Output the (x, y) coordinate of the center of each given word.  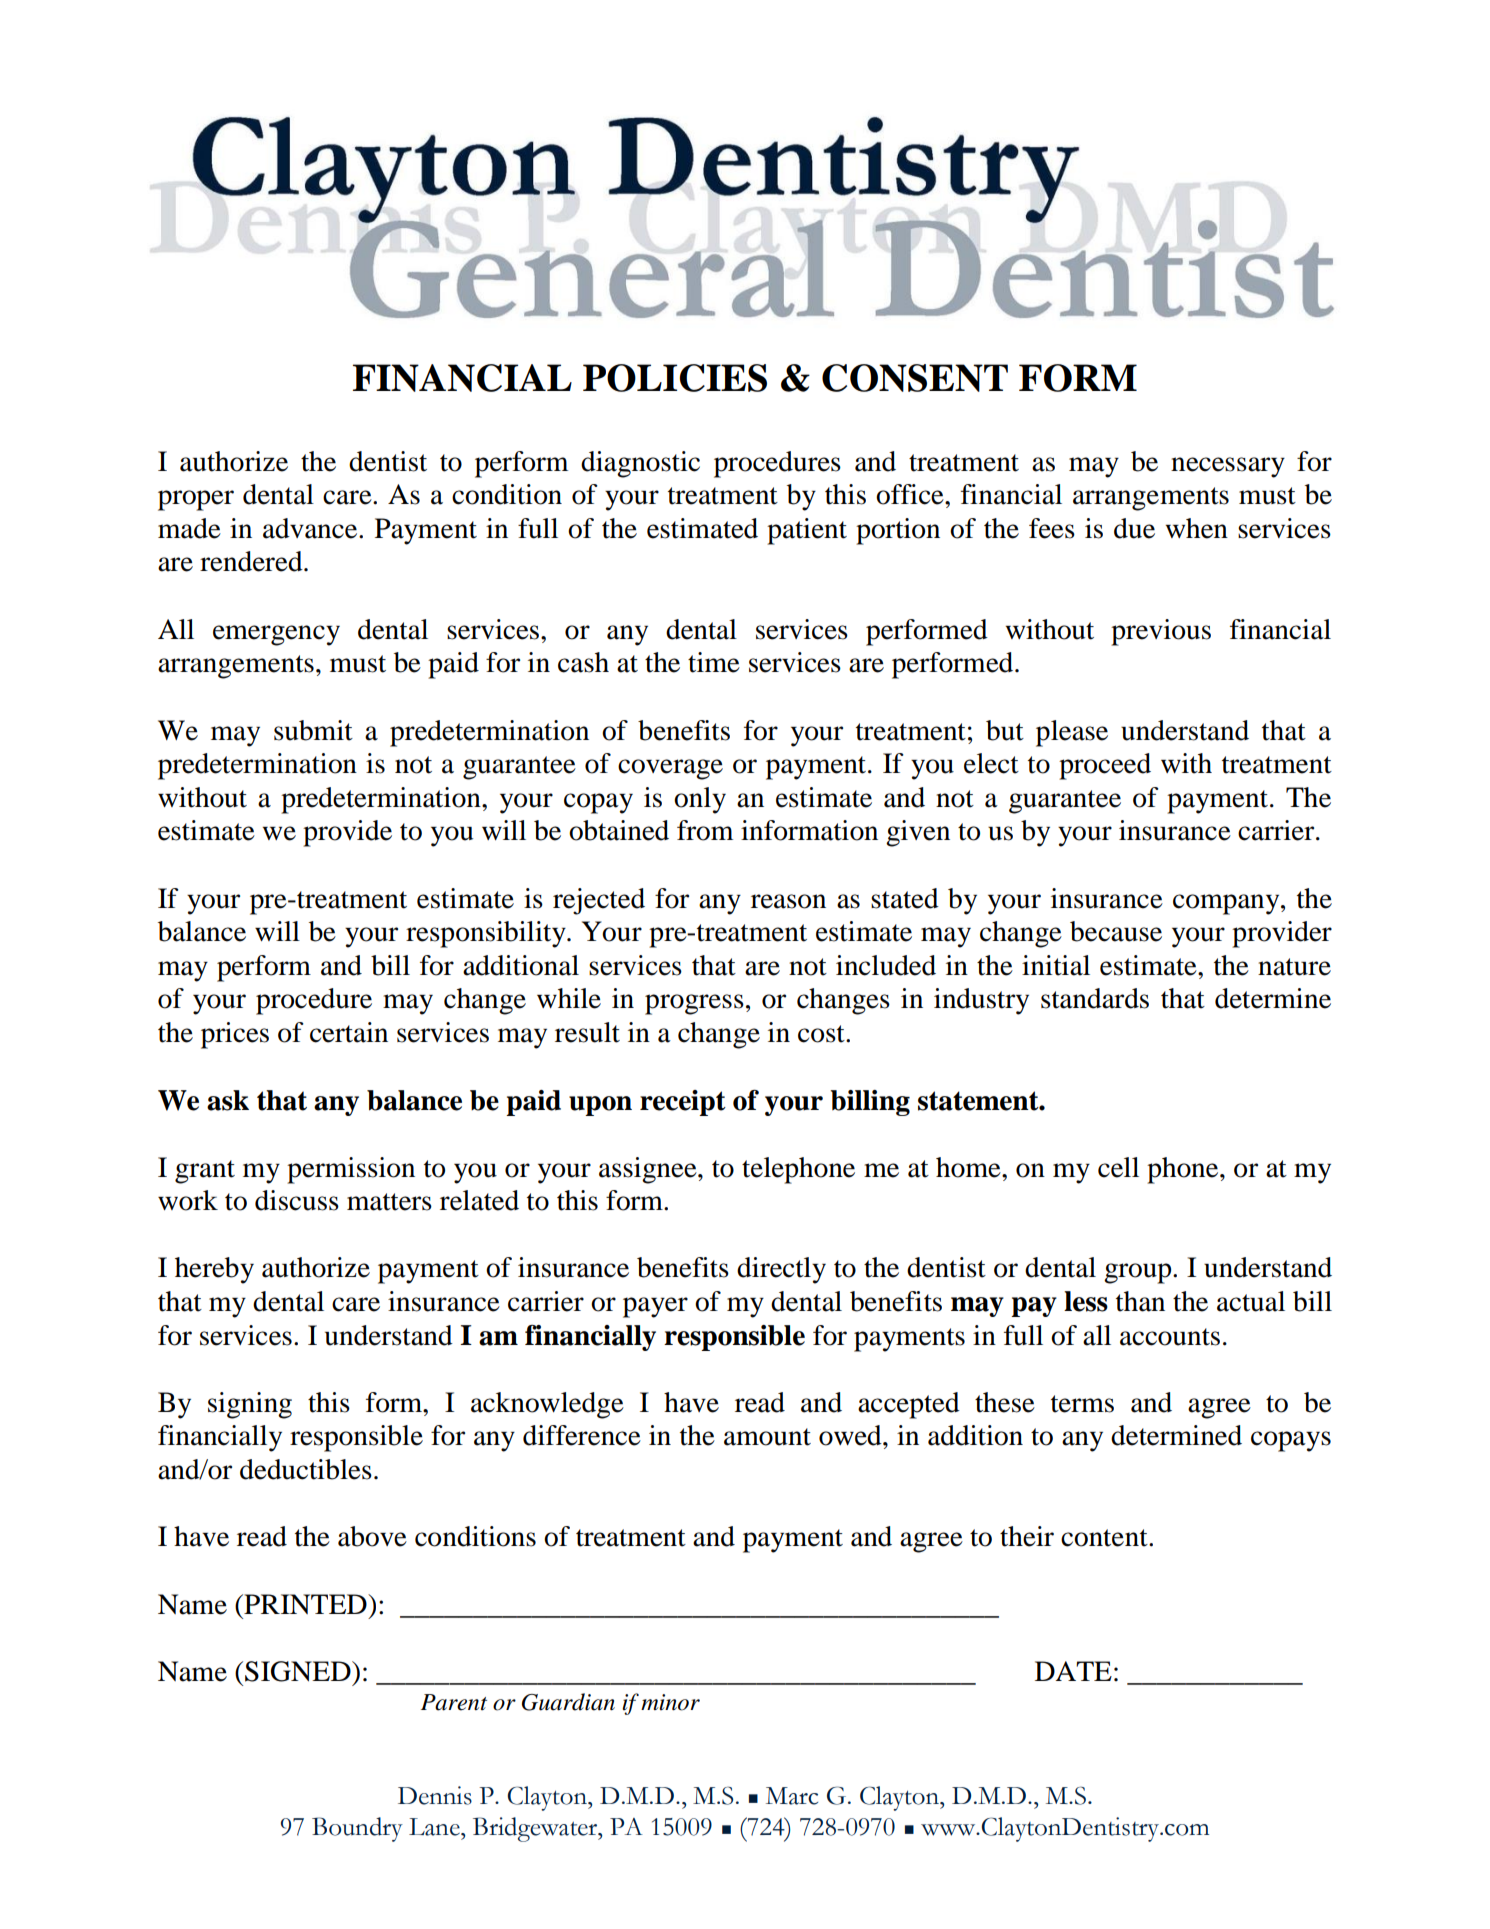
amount (767, 1437)
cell (1118, 1167)
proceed (1105, 766)
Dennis (435, 1795)
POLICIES (675, 378)
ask (228, 1100)
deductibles (306, 1469)
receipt (683, 1103)
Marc (792, 1796)
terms (1082, 1404)
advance (311, 528)
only (700, 800)
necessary (1228, 467)
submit (313, 730)
